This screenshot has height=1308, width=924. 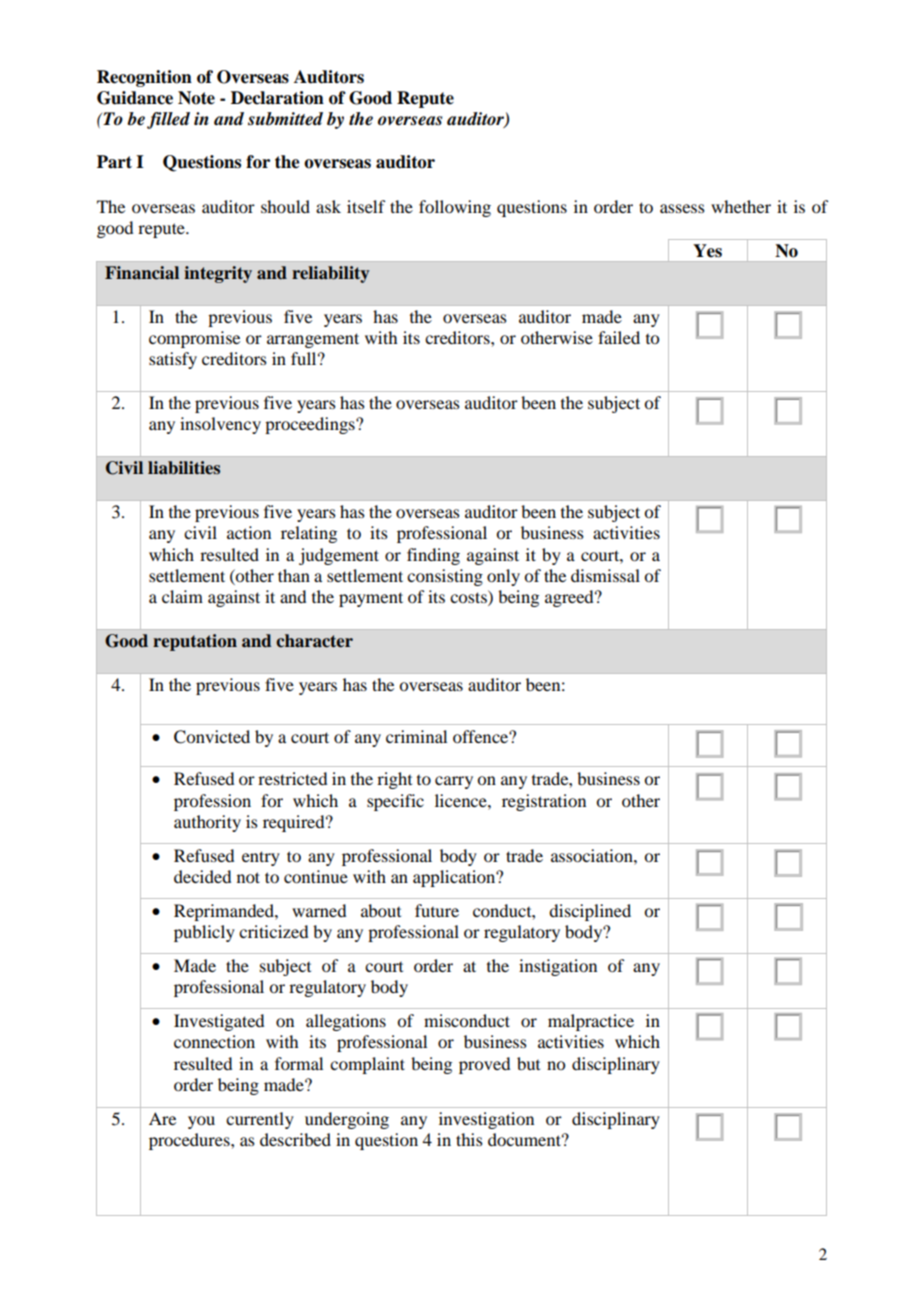 I want to click on Note, so click(x=196, y=98).
